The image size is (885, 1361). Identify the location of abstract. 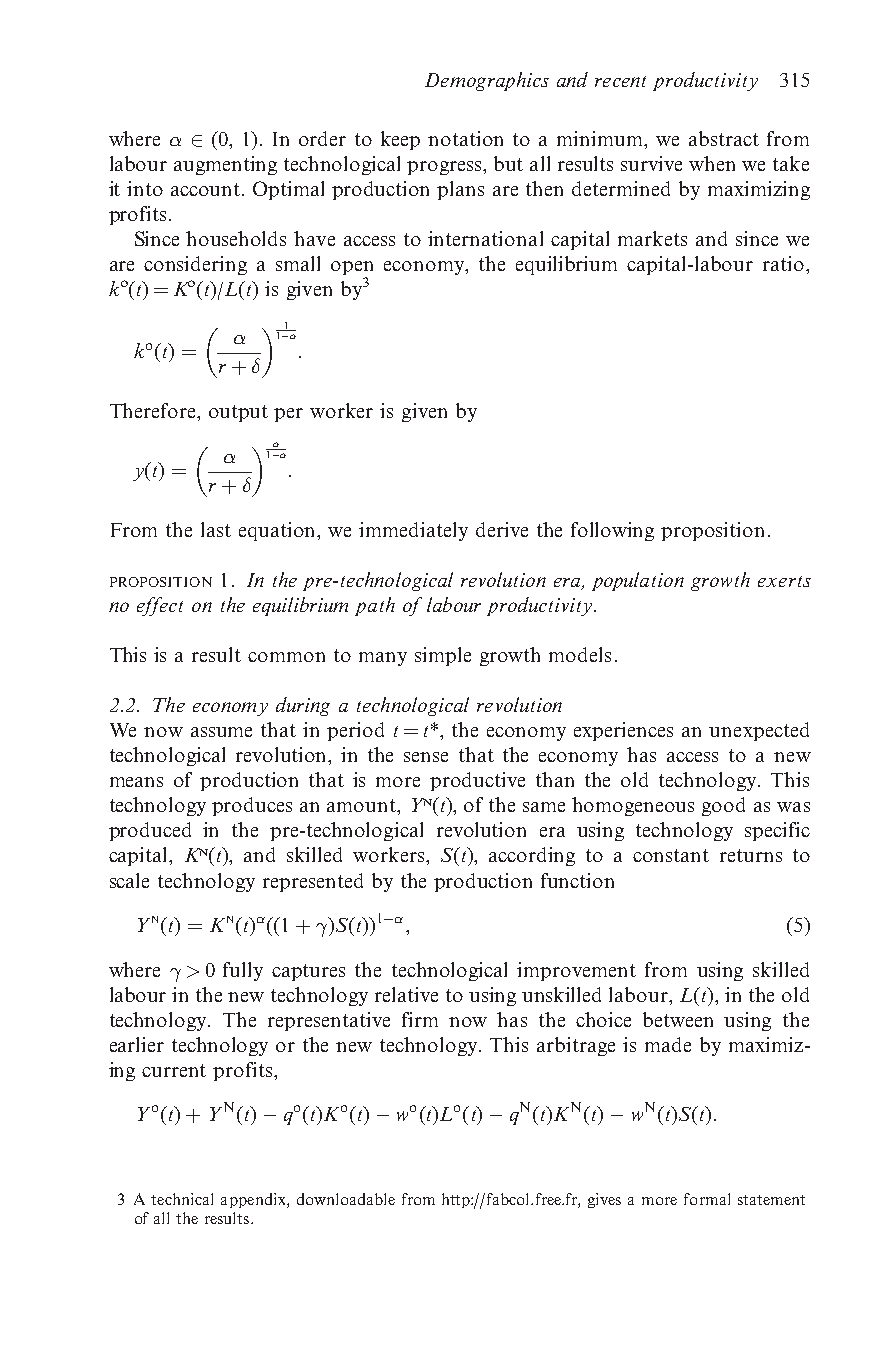
(724, 138).
